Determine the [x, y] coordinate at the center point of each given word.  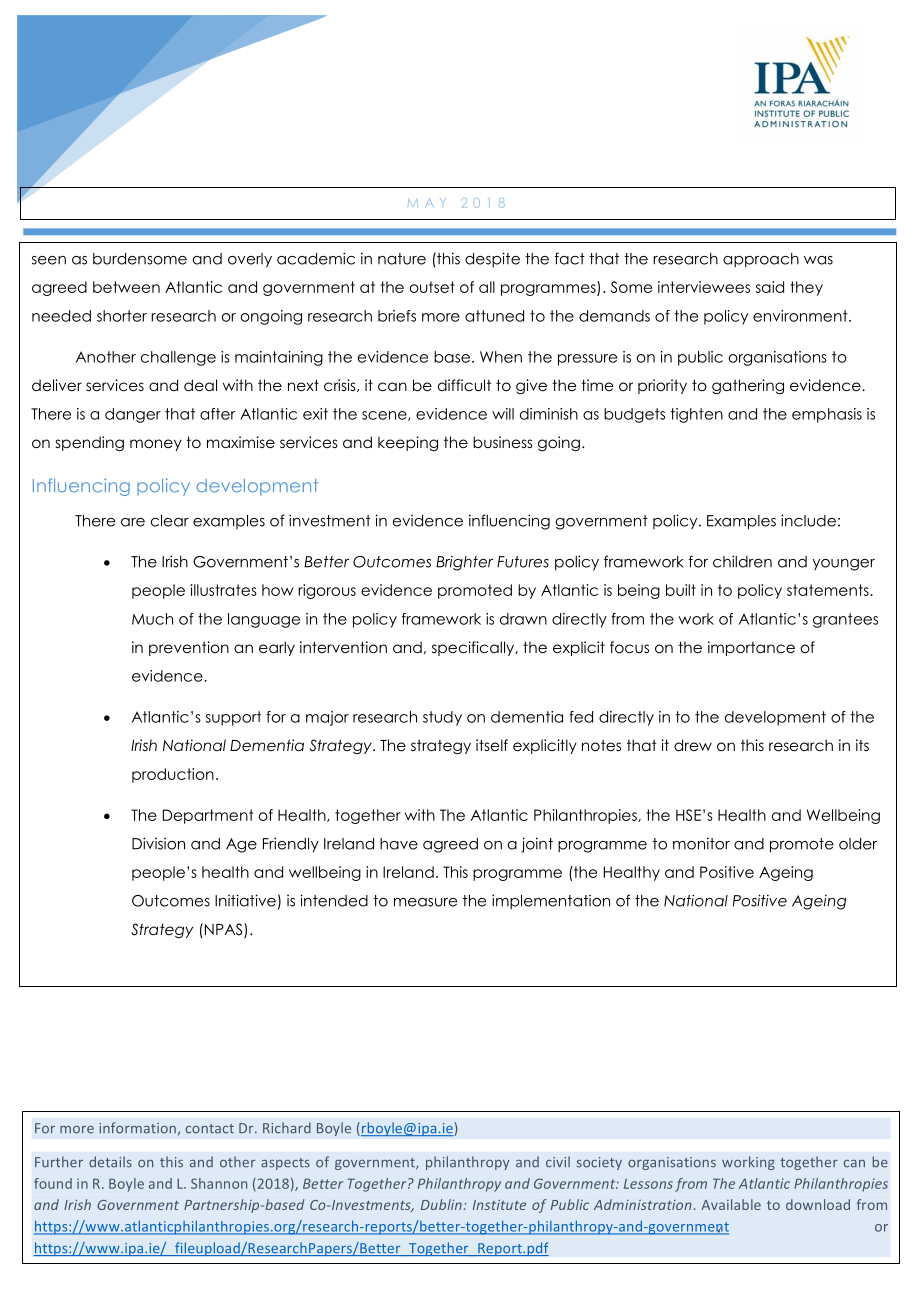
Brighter [464, 563]
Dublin [442, 1204]
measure [425, 902]
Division [158, 843]
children [742, 561]
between [126, 287]
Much [152, 619]
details [110, 1162]
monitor [701, 843]
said [770, 287]
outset [432, 287]
